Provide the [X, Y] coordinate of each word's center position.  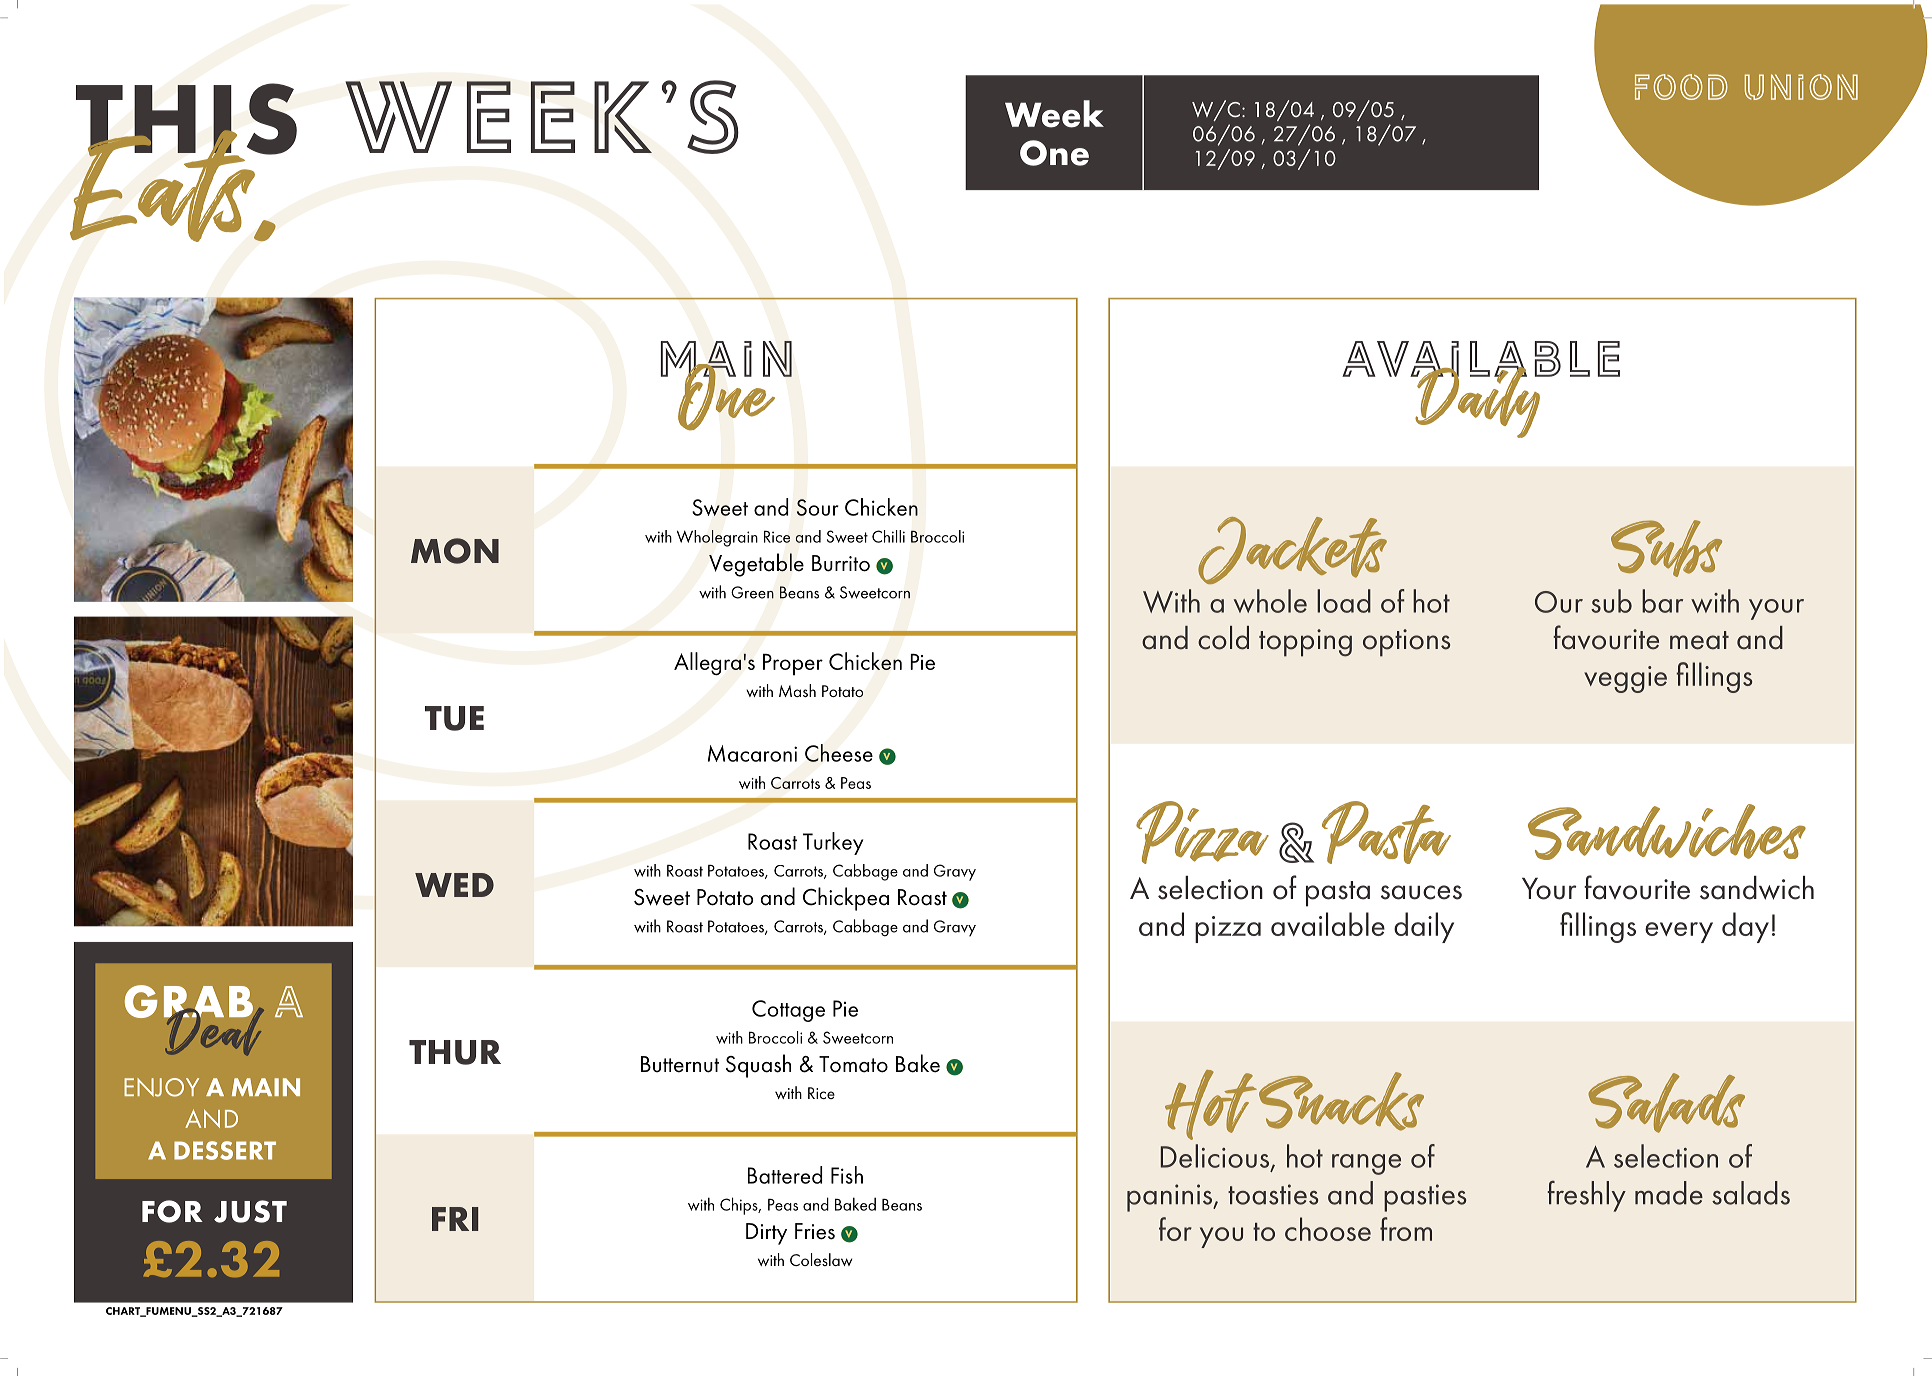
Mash [797, 690]
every [1679, 932]
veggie [1625, 679]
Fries [815, 1231]
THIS [186, 120]
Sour [818, 507]
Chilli [888, 536]
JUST [250, 1211]
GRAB [190, 1003]
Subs [1666, 548]
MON [455, 551]
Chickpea [846, 899]
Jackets [1292, 550]
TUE [454, 718]
